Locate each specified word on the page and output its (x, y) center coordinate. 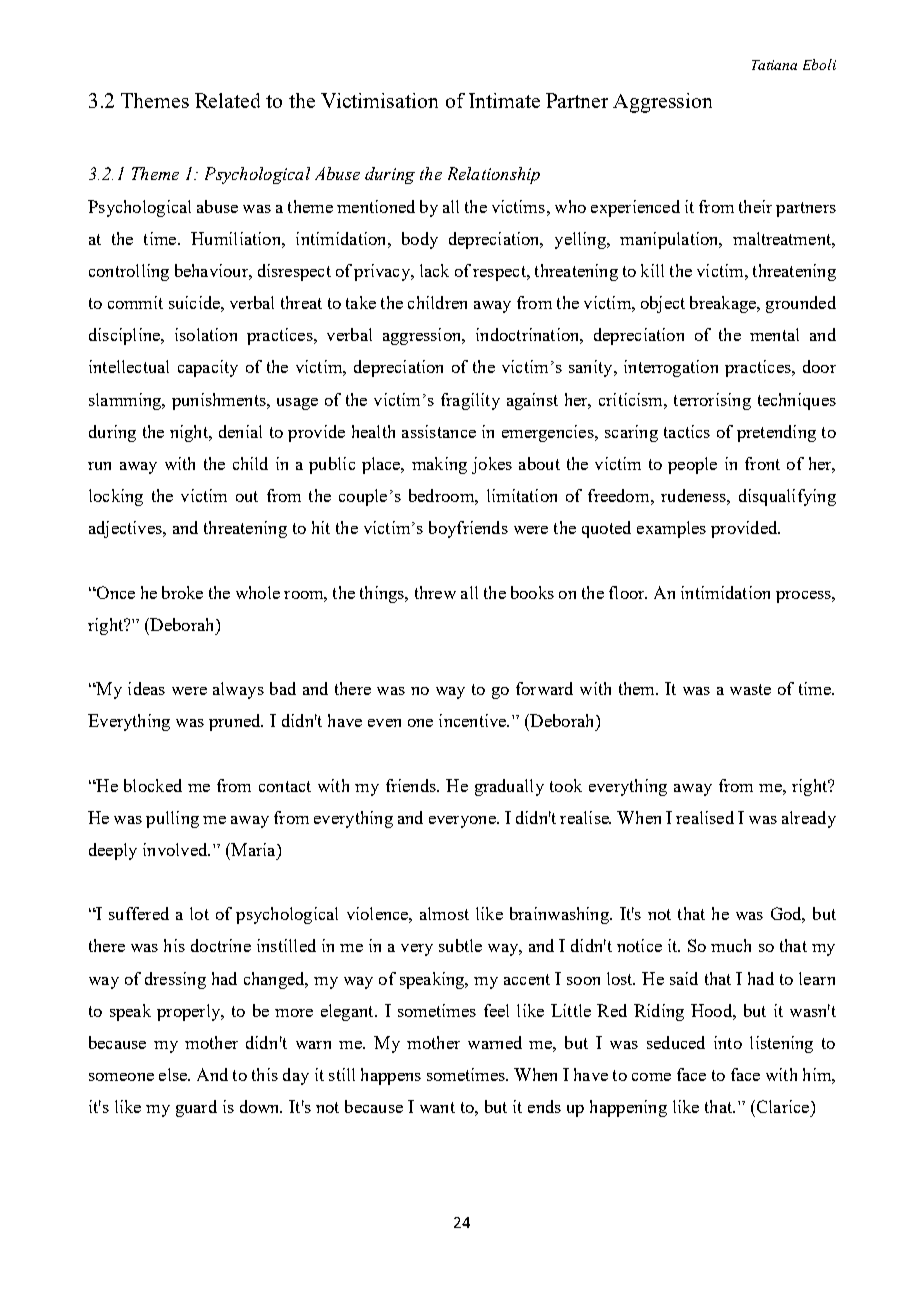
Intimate (504, 100)
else (174, 1074)
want (437, 1107)
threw (435, 592)
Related (227, 100)
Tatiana (774, 65)
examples (671, 529)
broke (182, 592)
